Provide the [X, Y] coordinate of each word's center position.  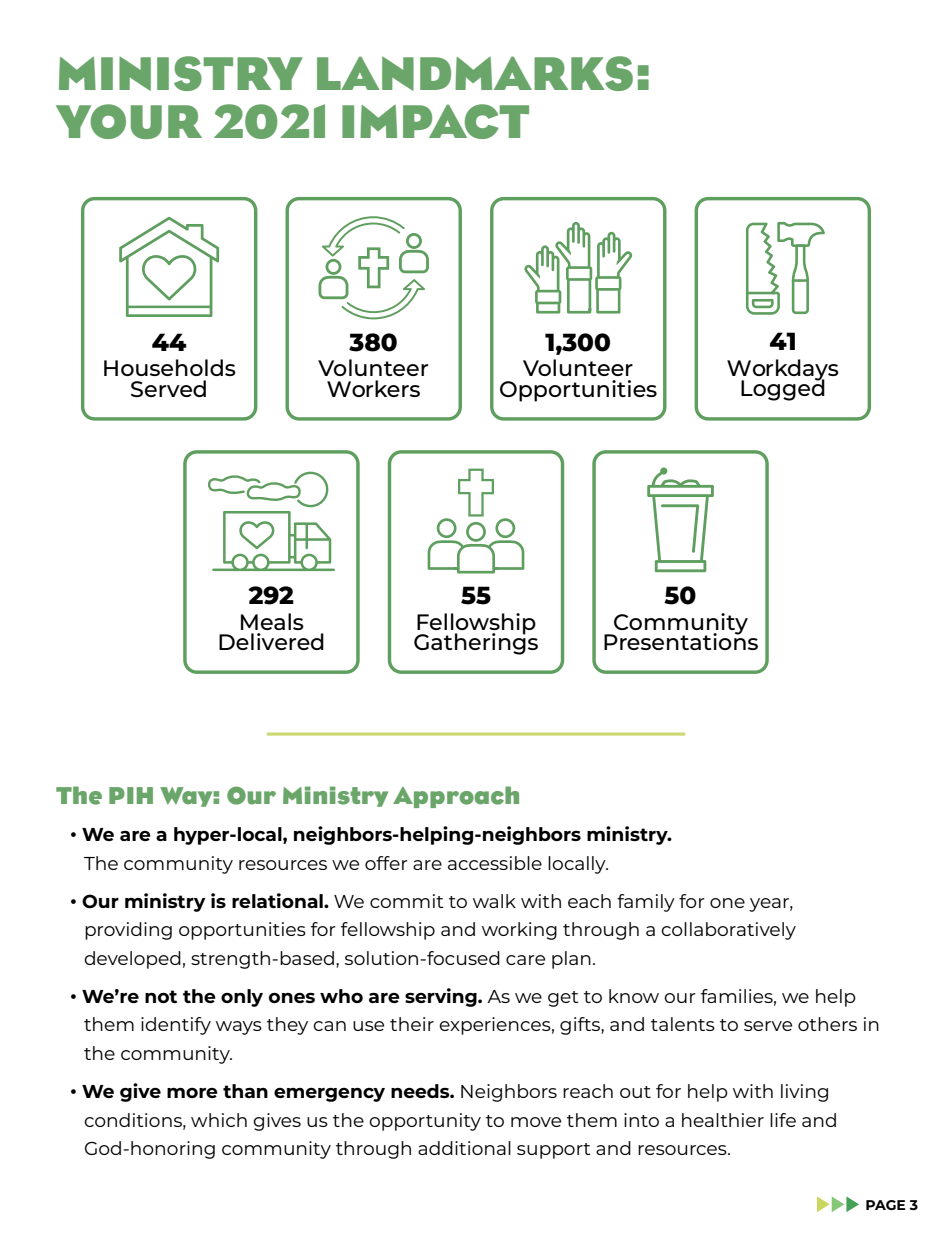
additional [464, 1148]
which [219, 1120]
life [783, 1120]
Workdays [783, 371]
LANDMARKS [475, 73]
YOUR [129, 121]
